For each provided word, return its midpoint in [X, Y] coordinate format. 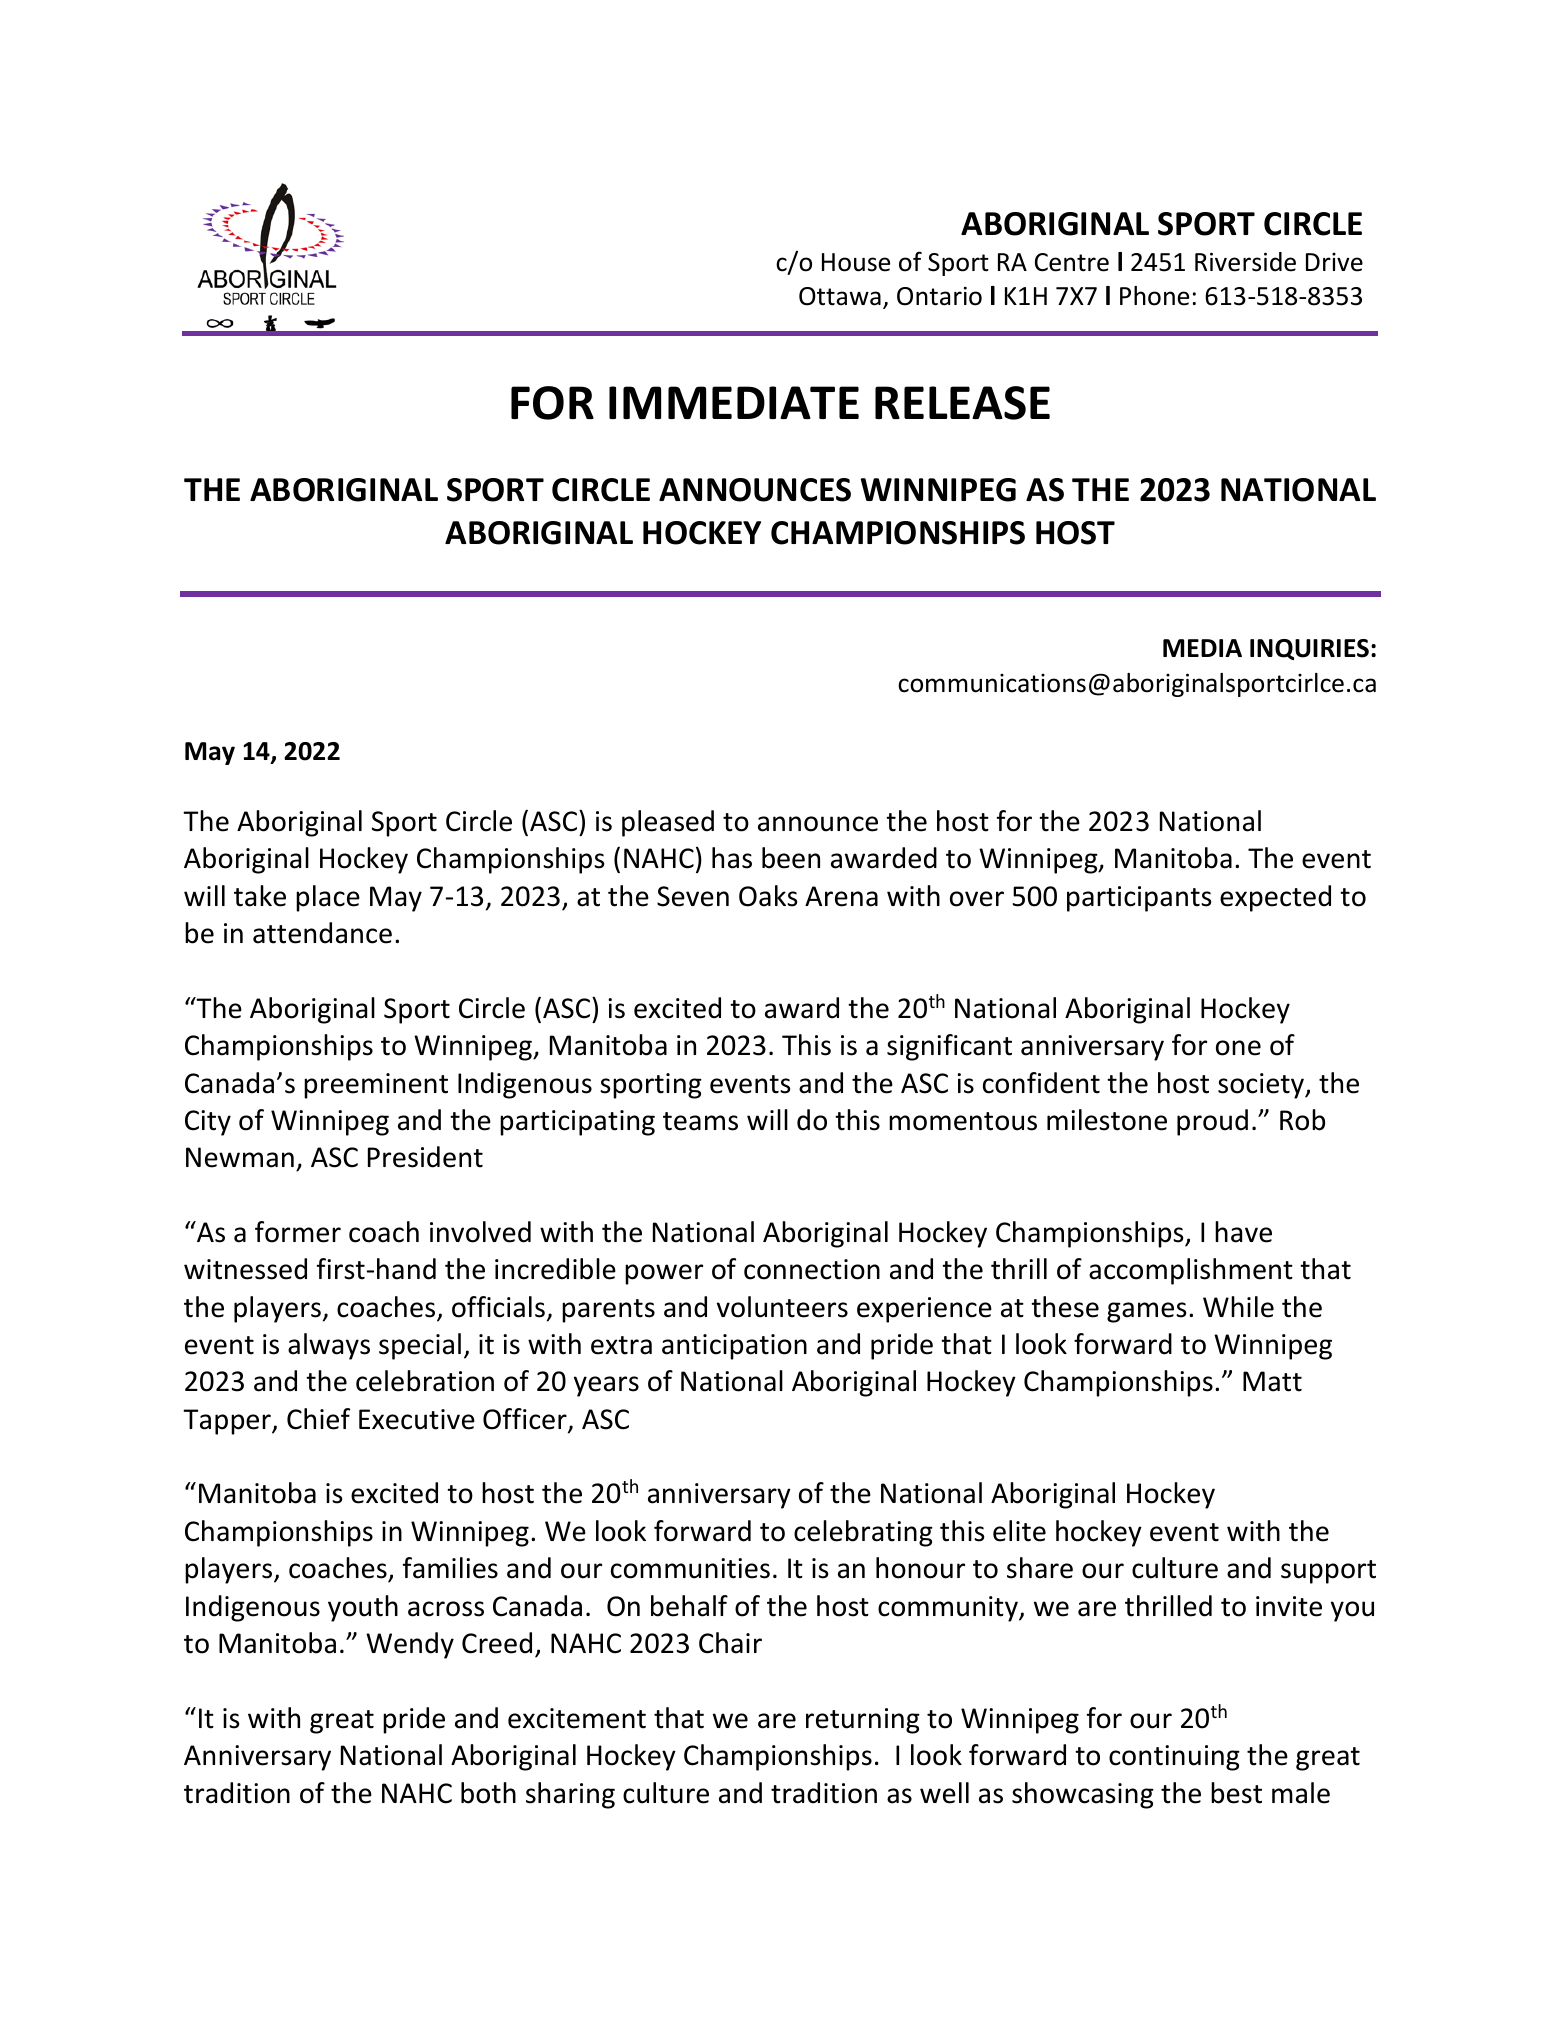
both [488, 1793]
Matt [1272, 1381]
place [328, 898]
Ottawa [840, 296]
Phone [1154, 296]
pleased [668, 823]
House [856, 262]
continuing [1174, 1758]
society [1262, 1086]
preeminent [376, 1086]
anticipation [734, 1347]
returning [863, 1721]
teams [700, 1121]
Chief [318, 1419]
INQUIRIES [1309, 649]
